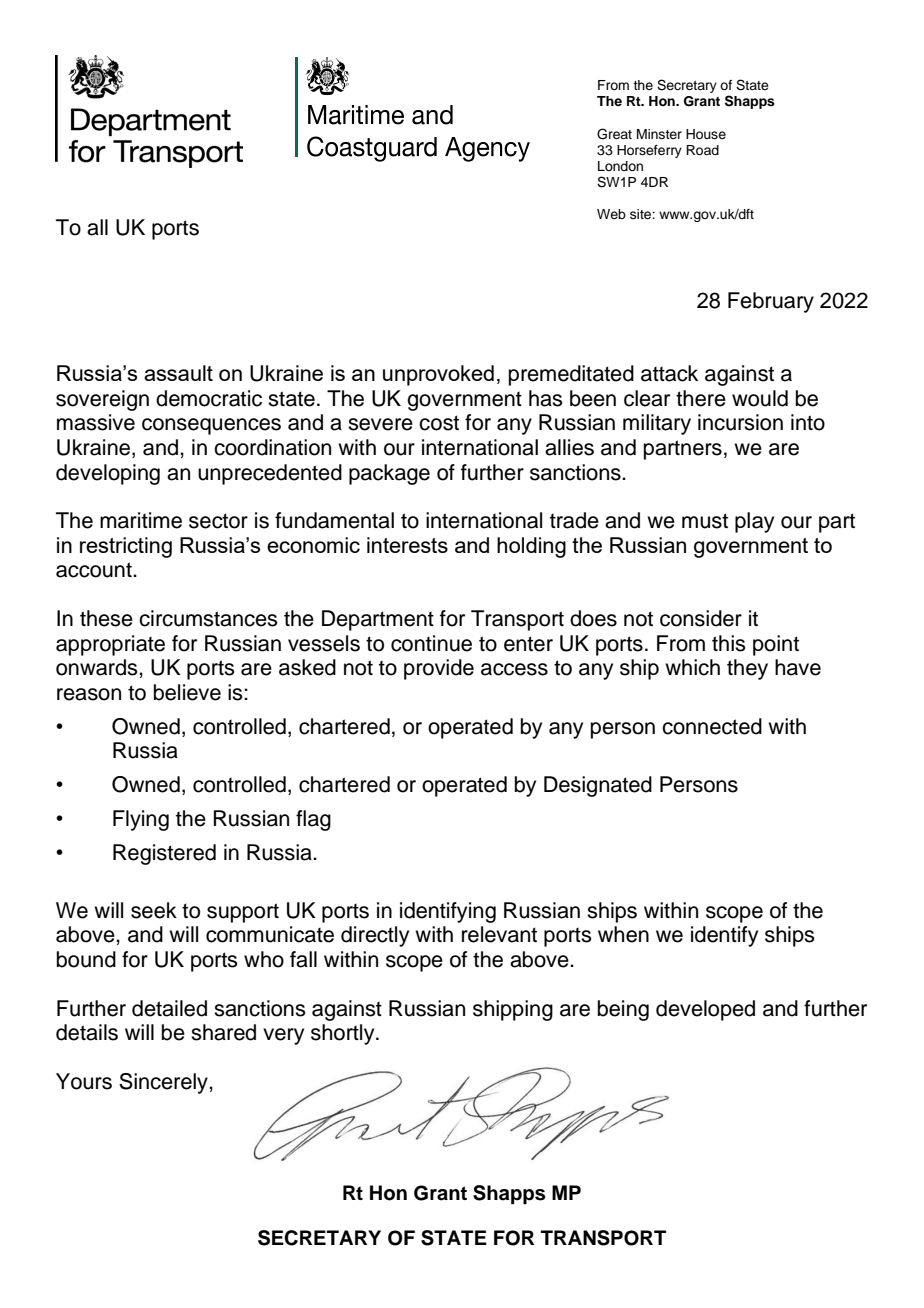 This page has height=1308, width=924. Describe the element at coordinates (178, 373) in the page. I see `assault` at that location.
